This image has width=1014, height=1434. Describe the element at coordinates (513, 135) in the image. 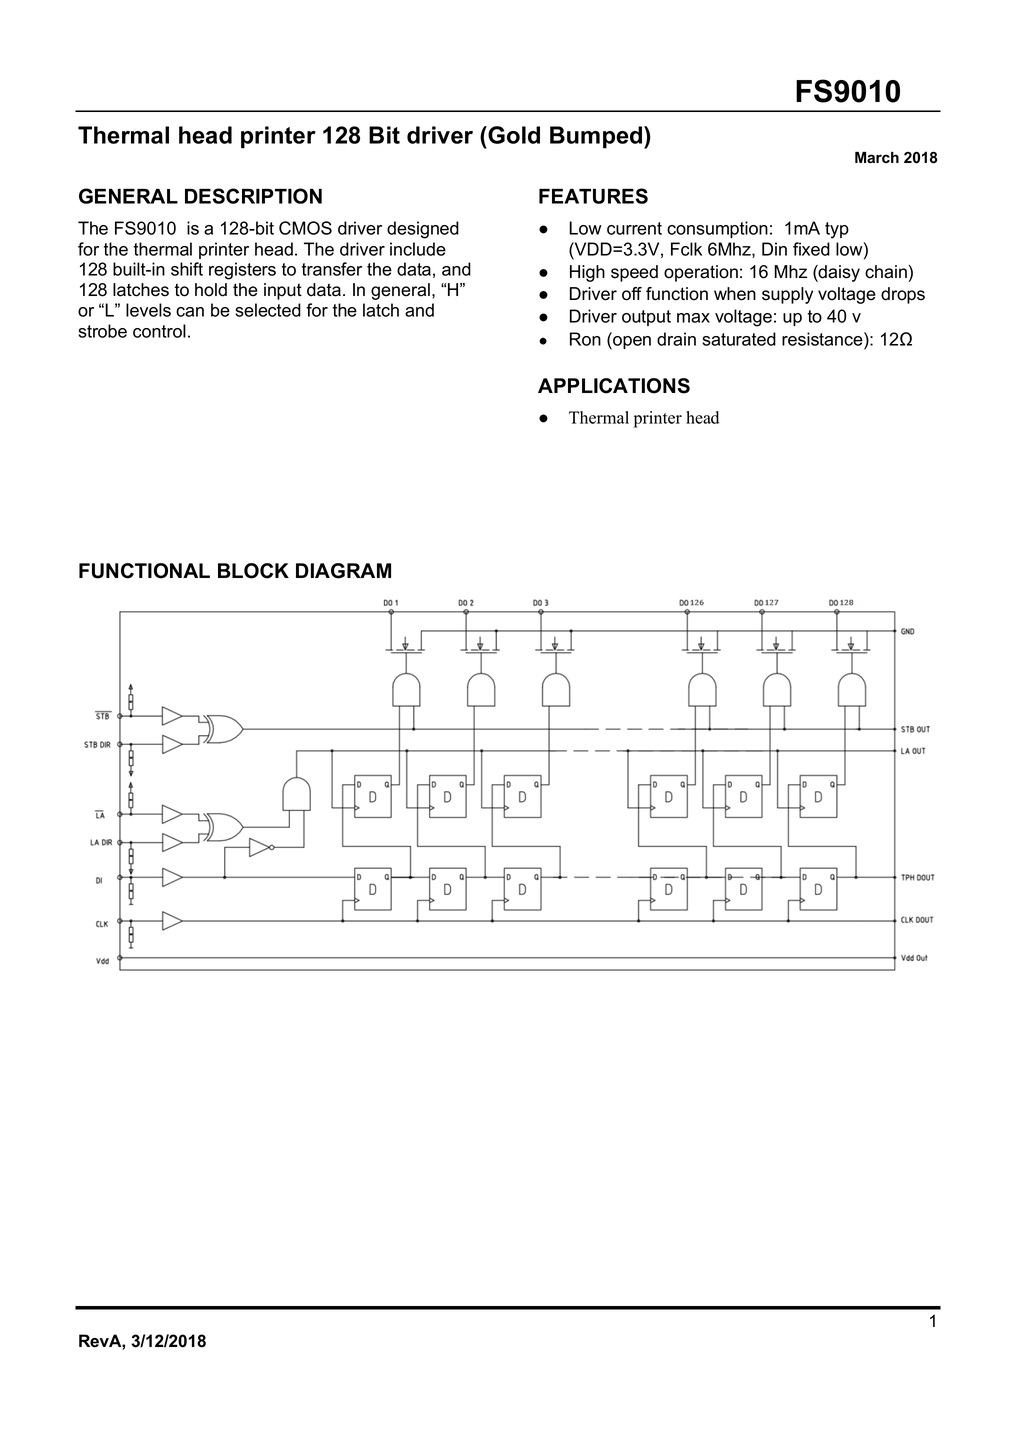

I see `Gold` at that location.
